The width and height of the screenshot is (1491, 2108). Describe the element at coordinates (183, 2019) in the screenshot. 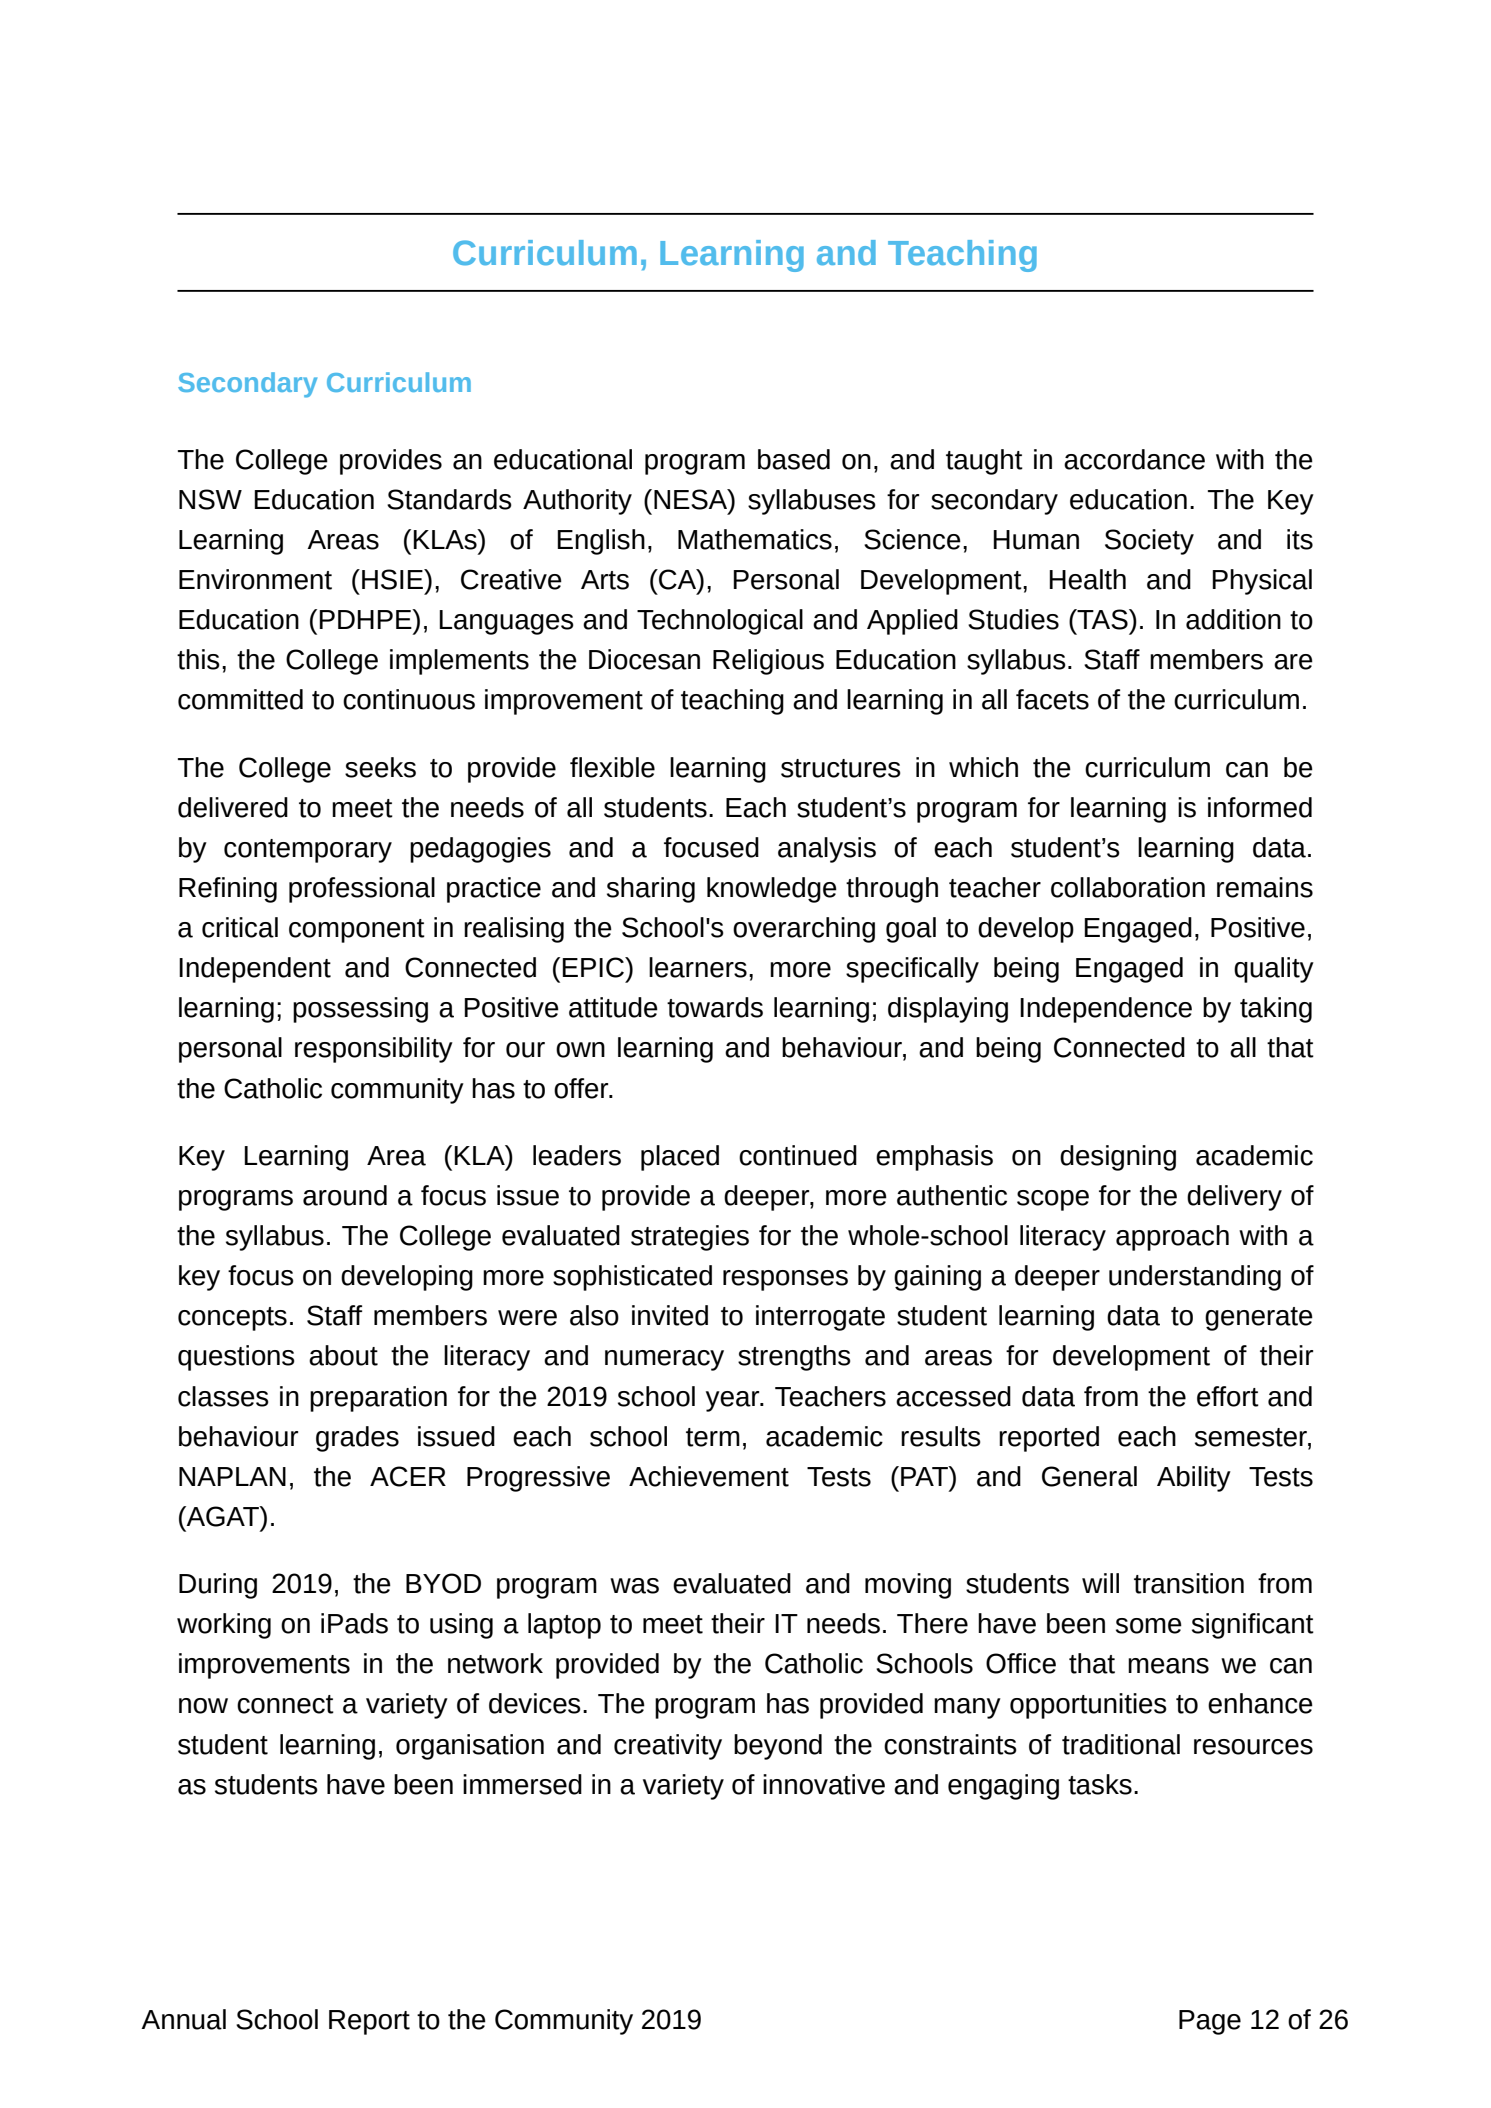

I see `Annual` at that location.
